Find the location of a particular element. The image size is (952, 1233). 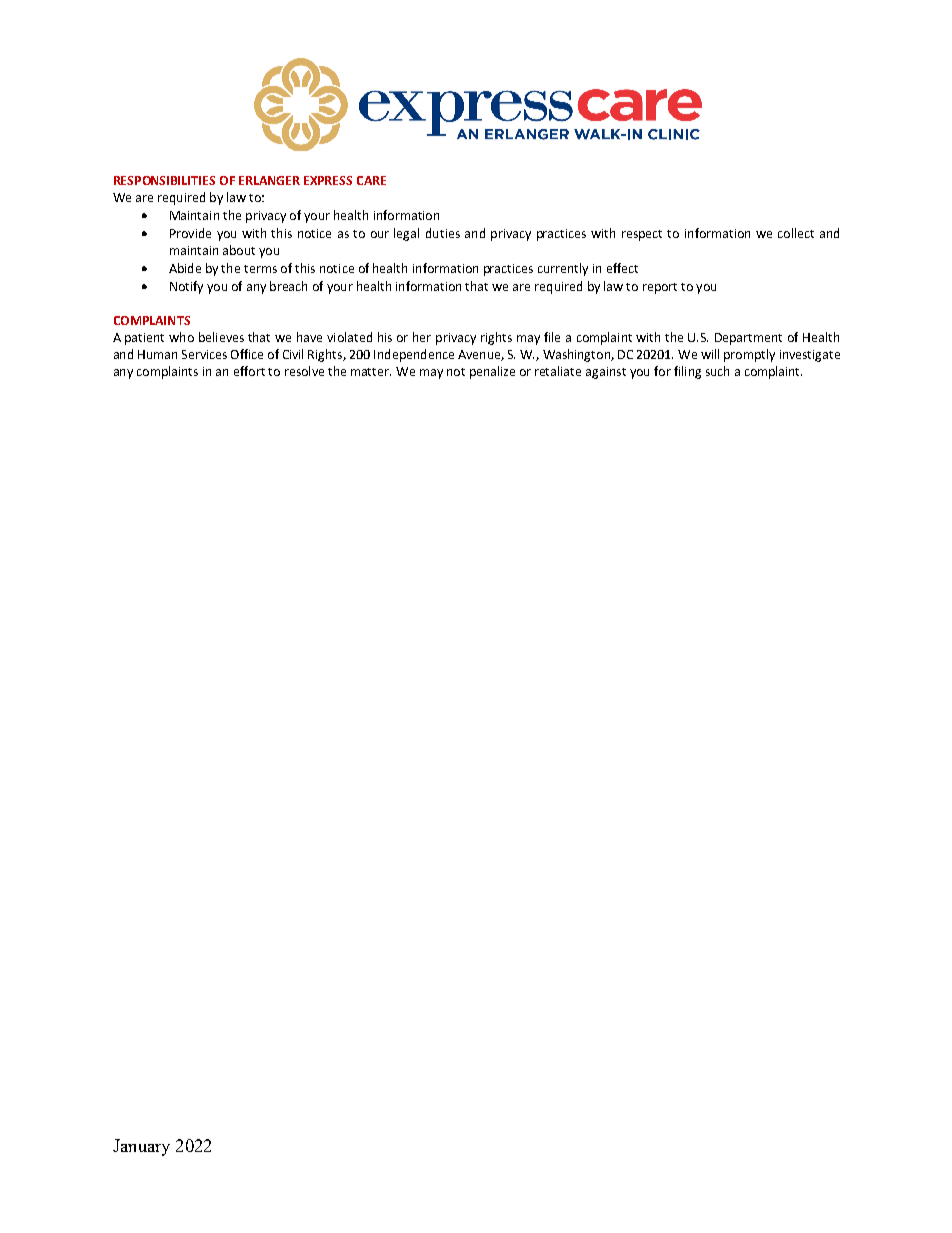

collect is located at coordinates (796, 233).
